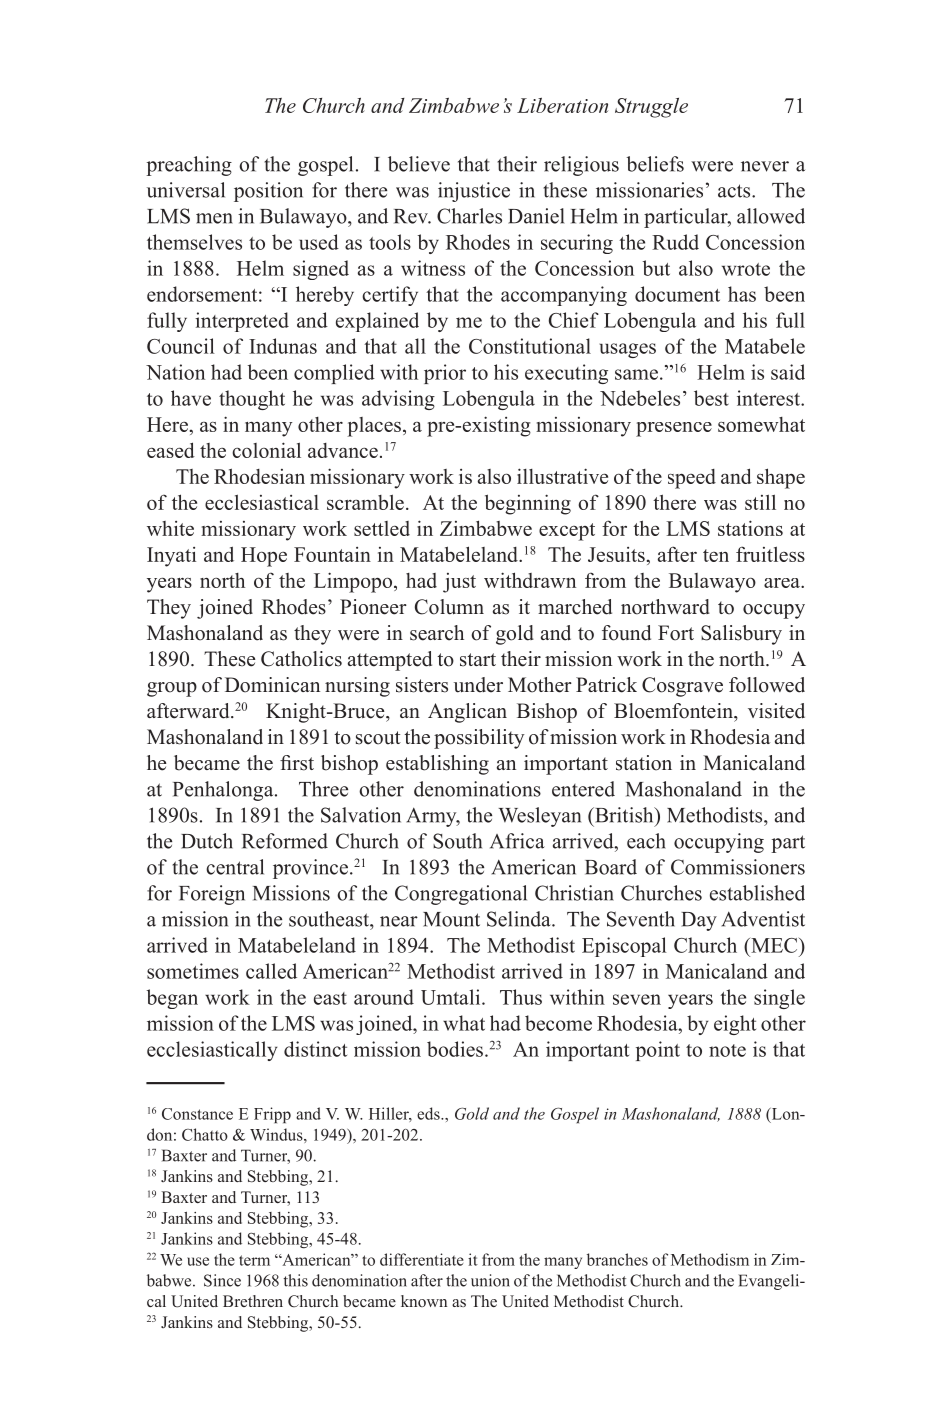 This screenshot has width=942, height=1406. What do you see at coordinates (617, 1259) in the screenshot?
I see `branches` at bounding box center [617, 1259].
